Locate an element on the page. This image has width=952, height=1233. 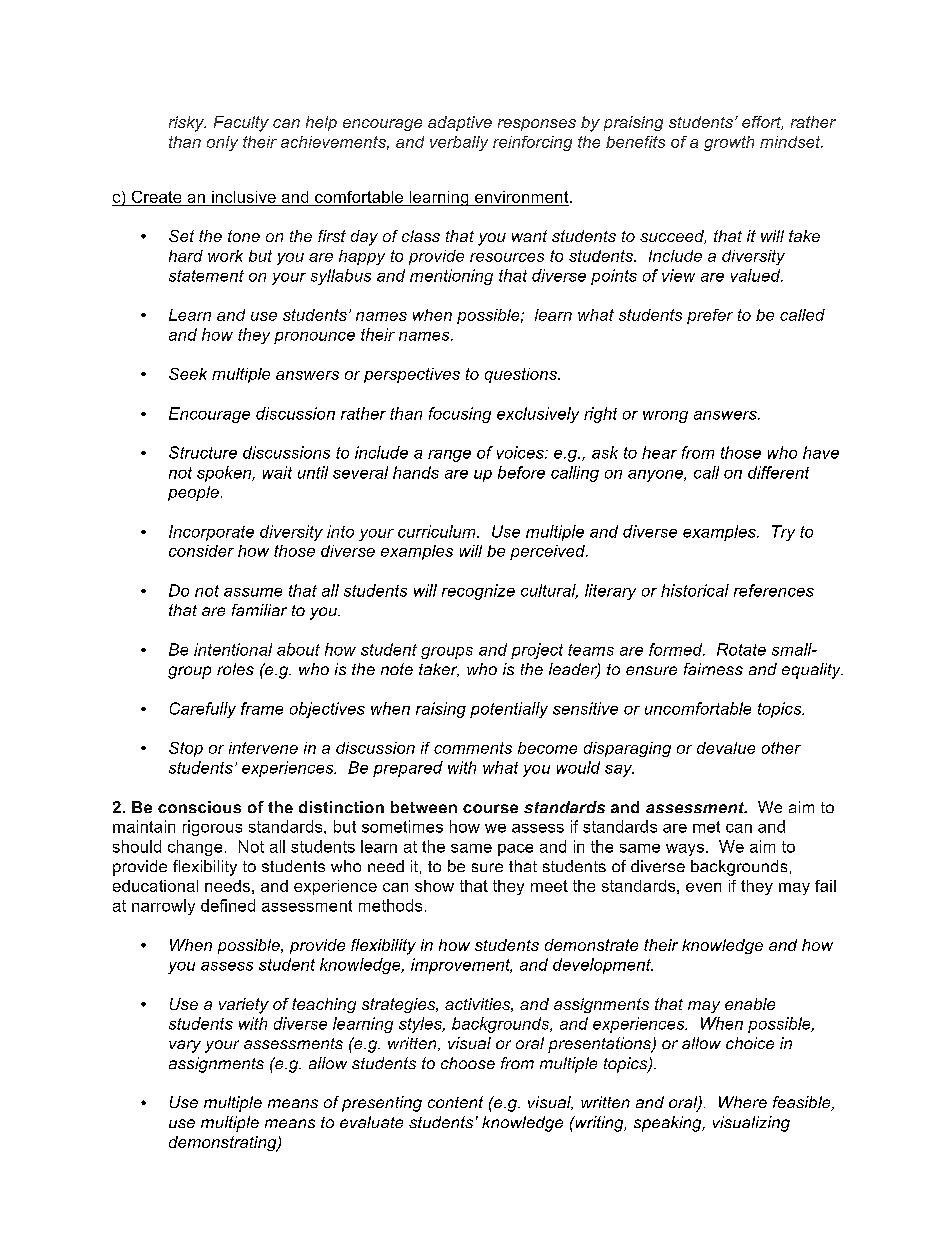
spoken is located at coordinates (225, 474).
